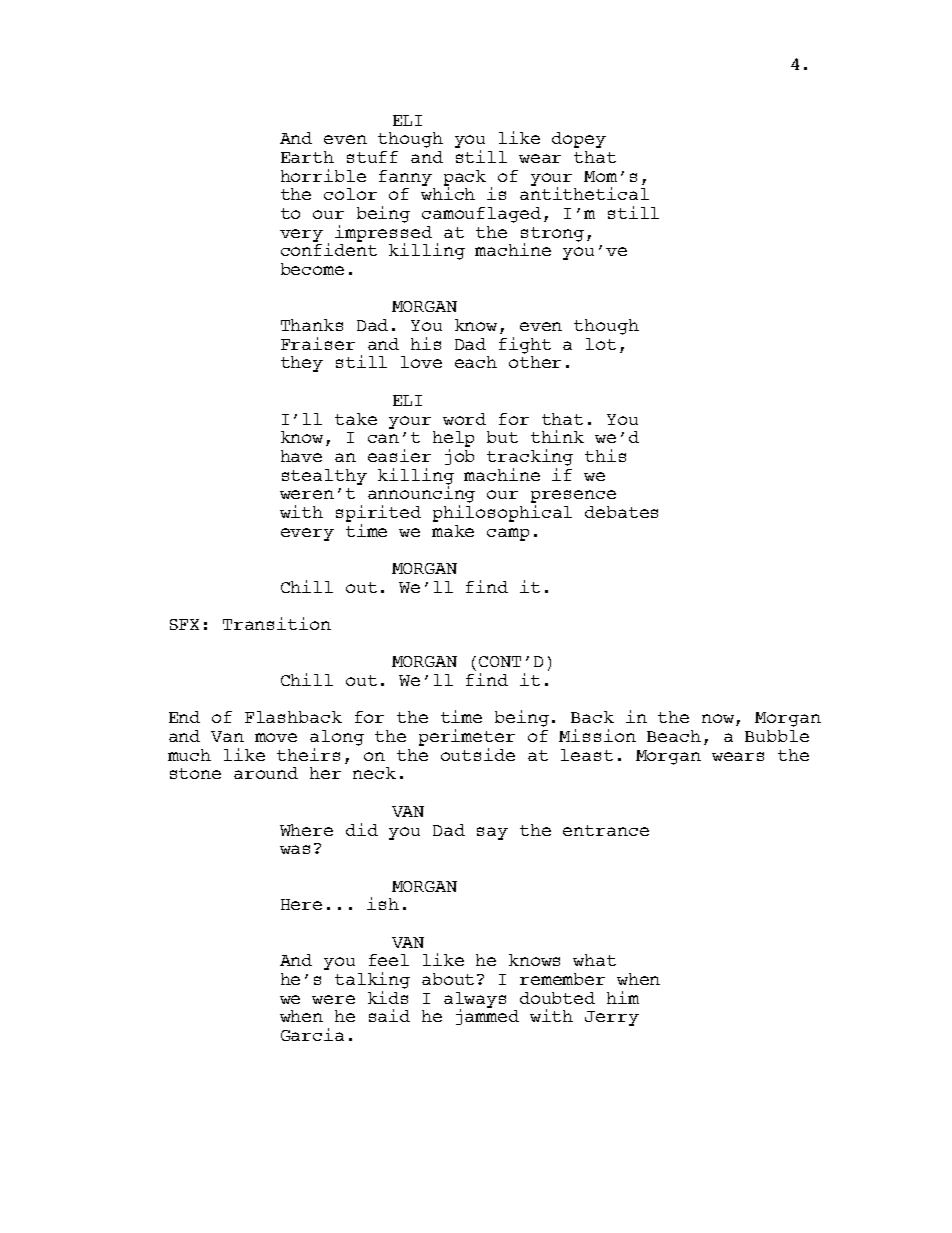  Describe the element at coordinates (601, 344) in the image. I see `lot` at that location.
